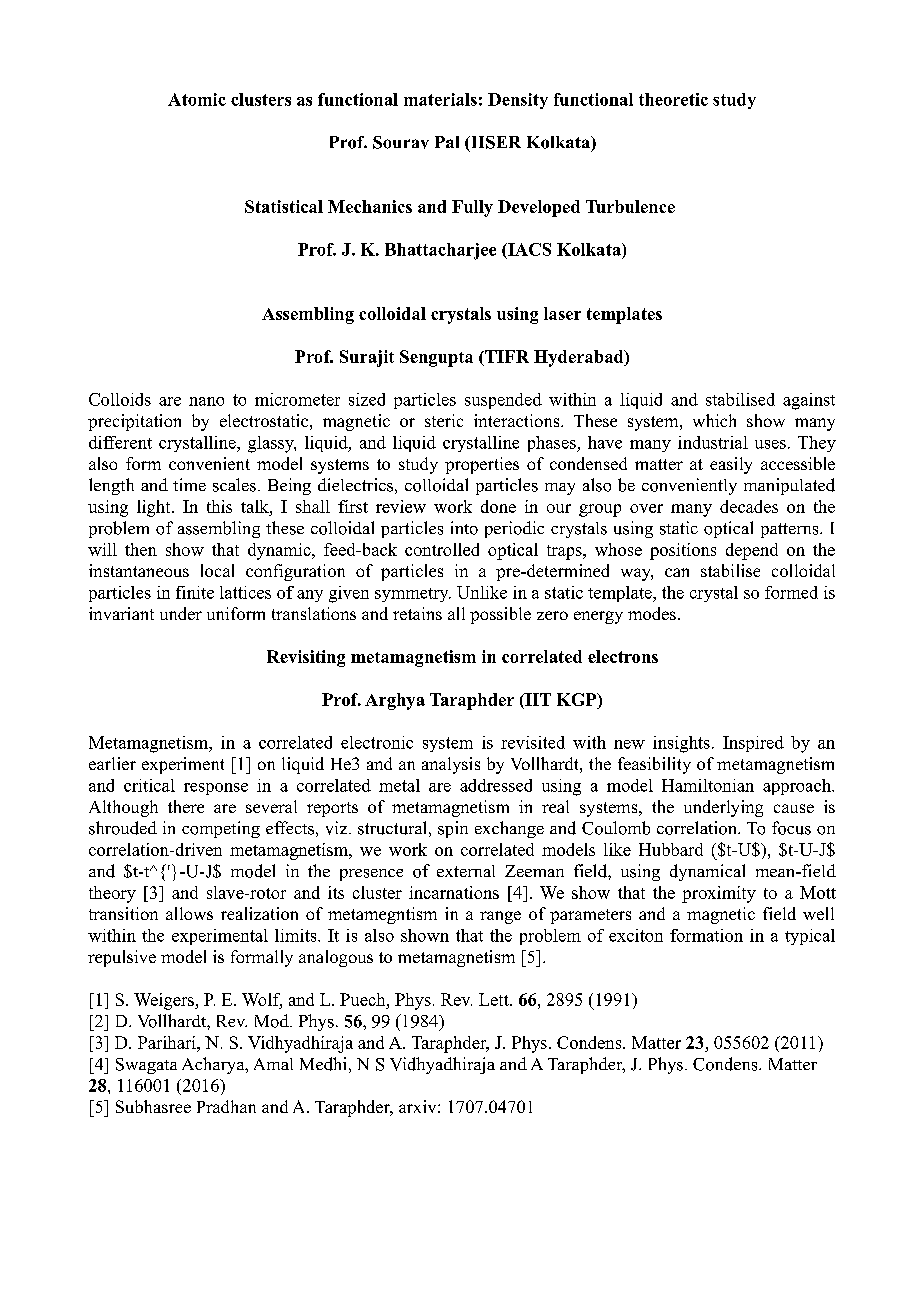  I want to click on Lett, so click(495, 999).
